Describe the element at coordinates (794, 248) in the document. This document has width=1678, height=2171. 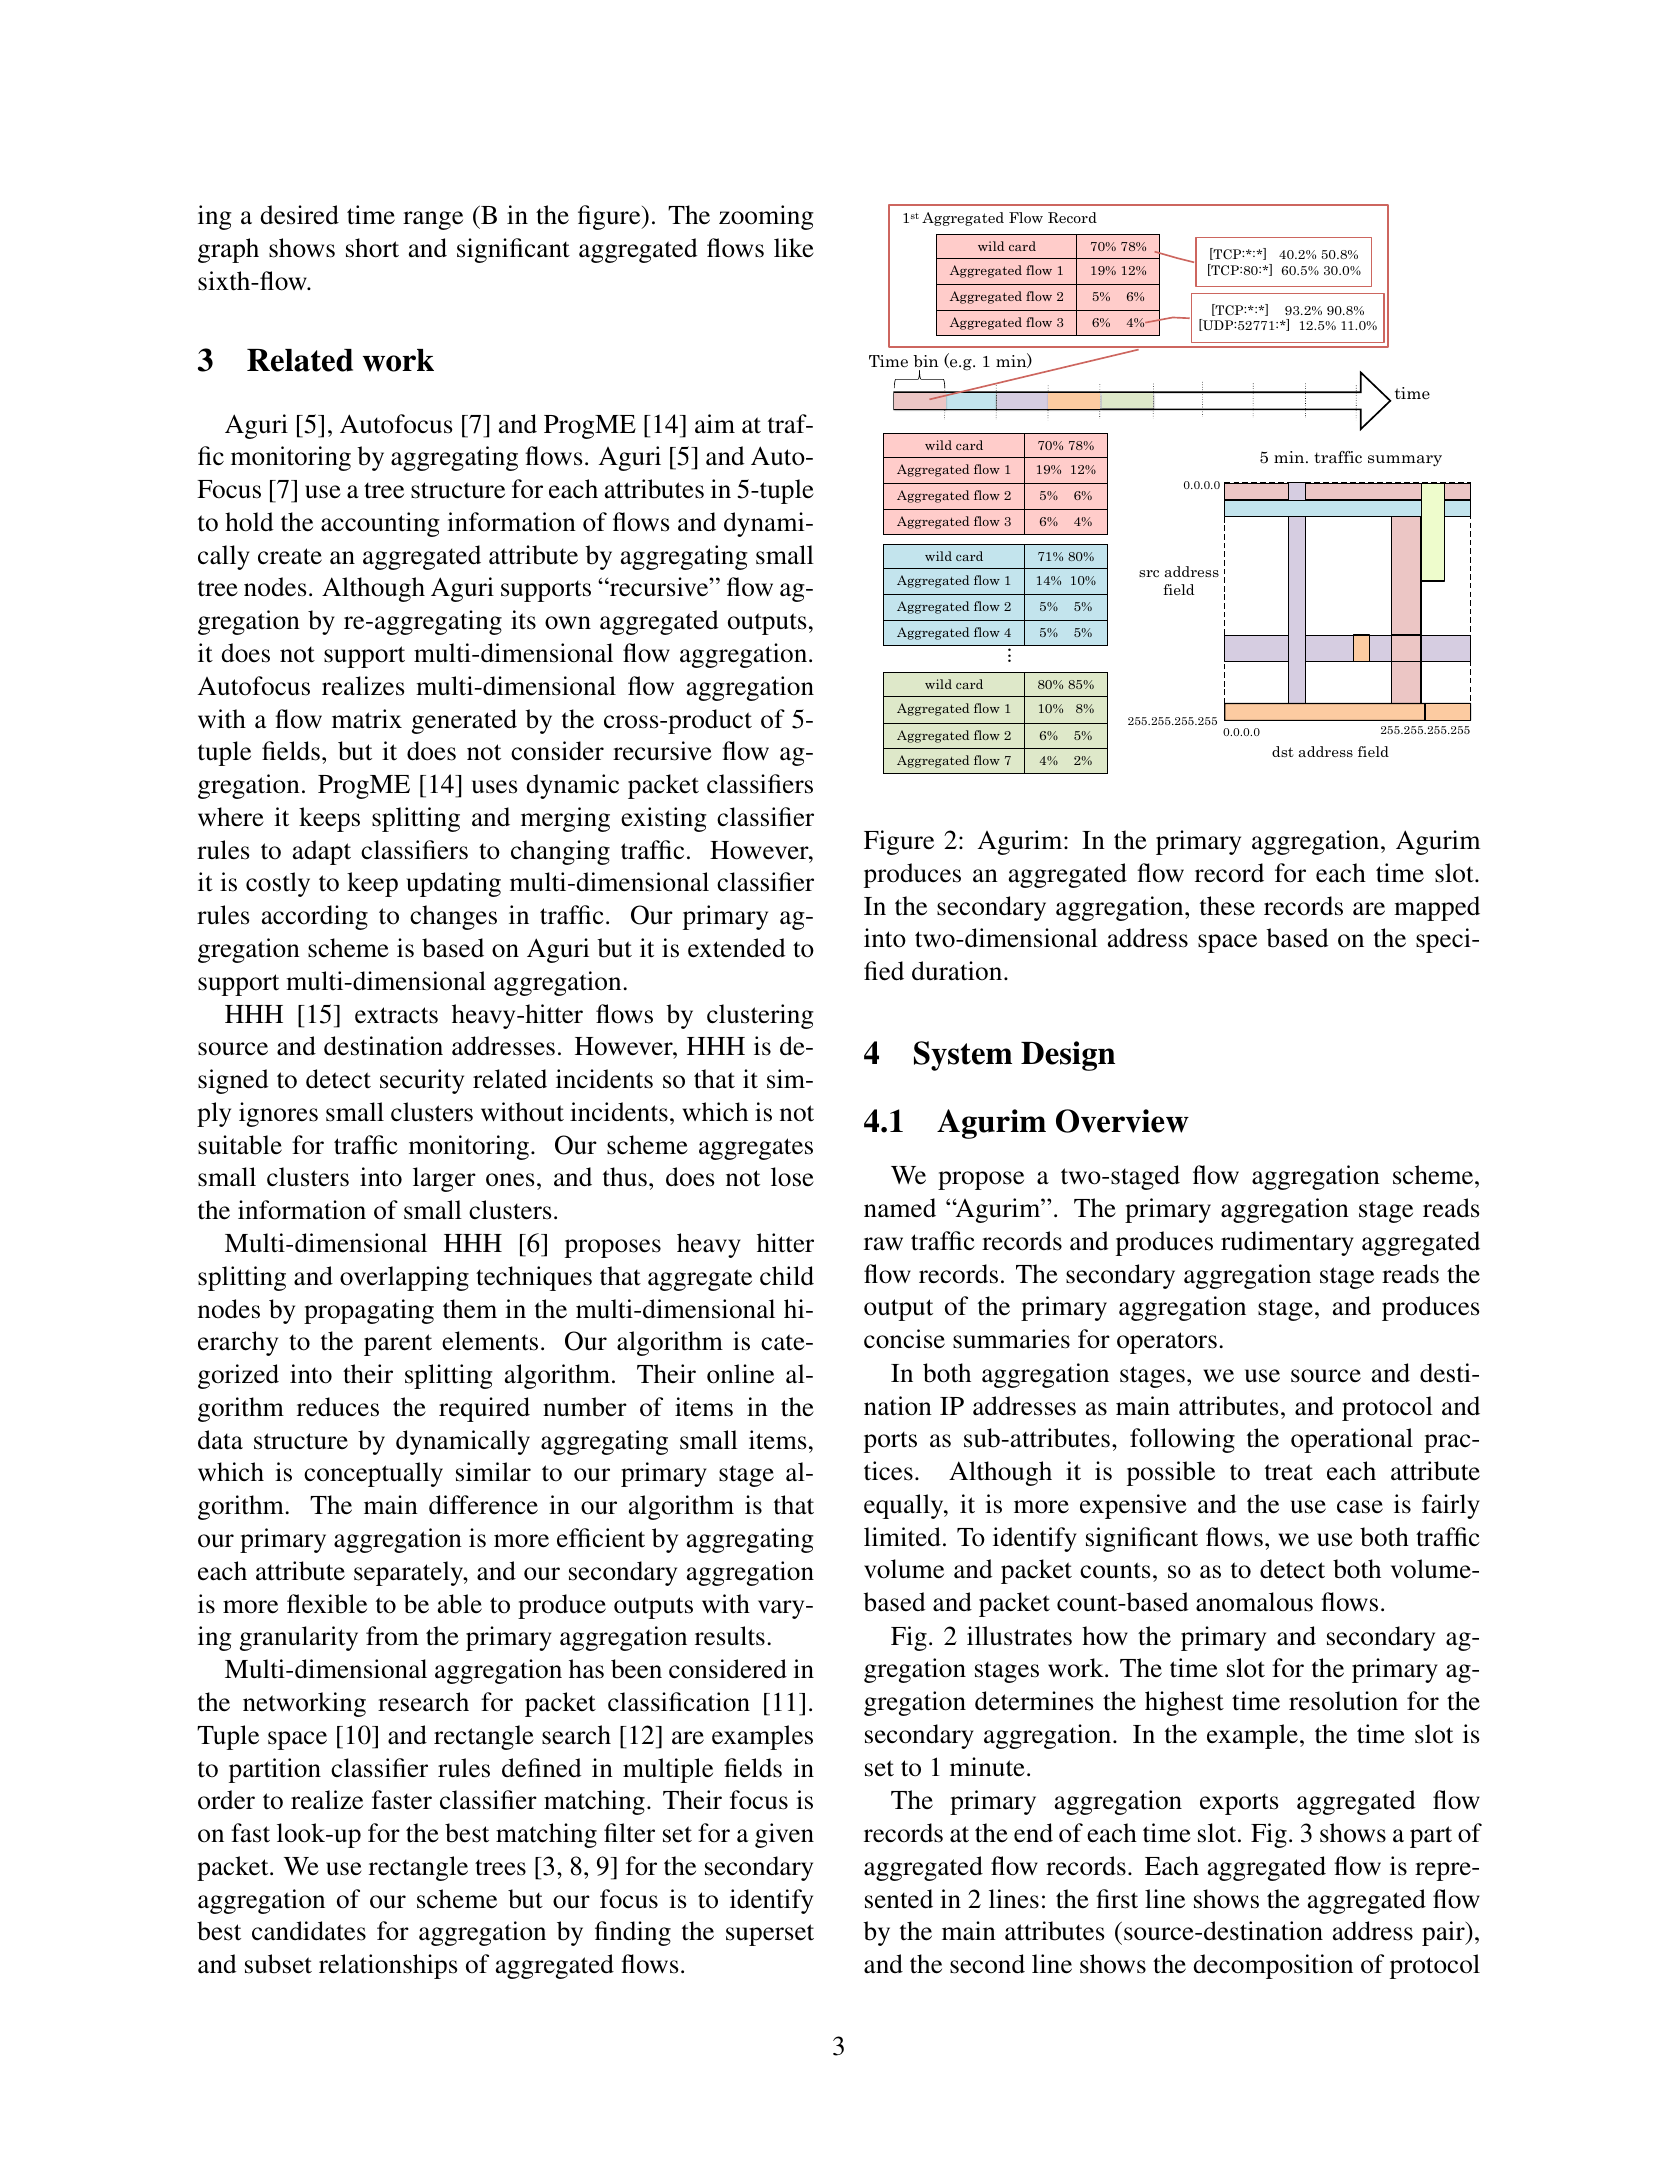
I see `like` at that location.
